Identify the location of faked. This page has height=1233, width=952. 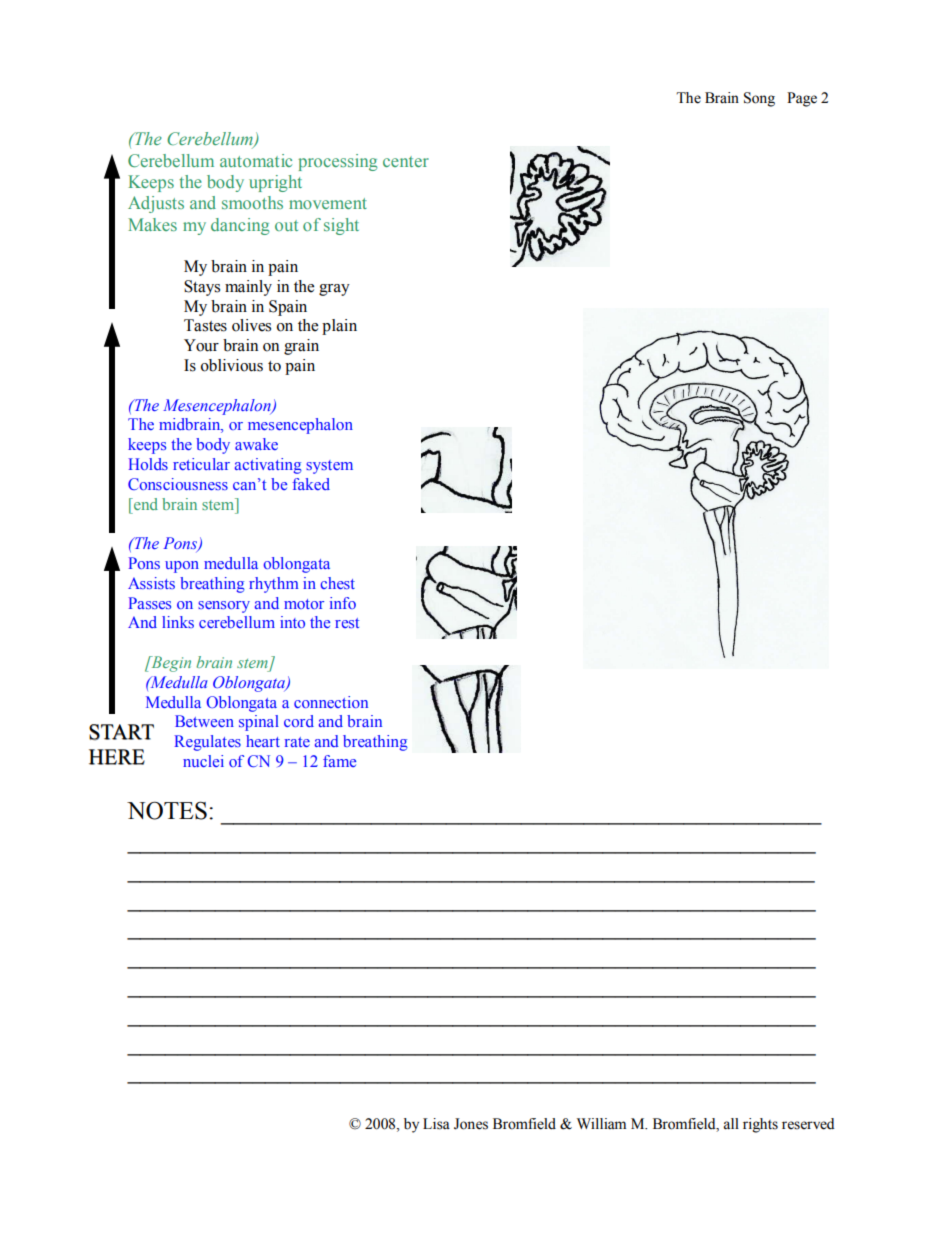
(311, 484).
